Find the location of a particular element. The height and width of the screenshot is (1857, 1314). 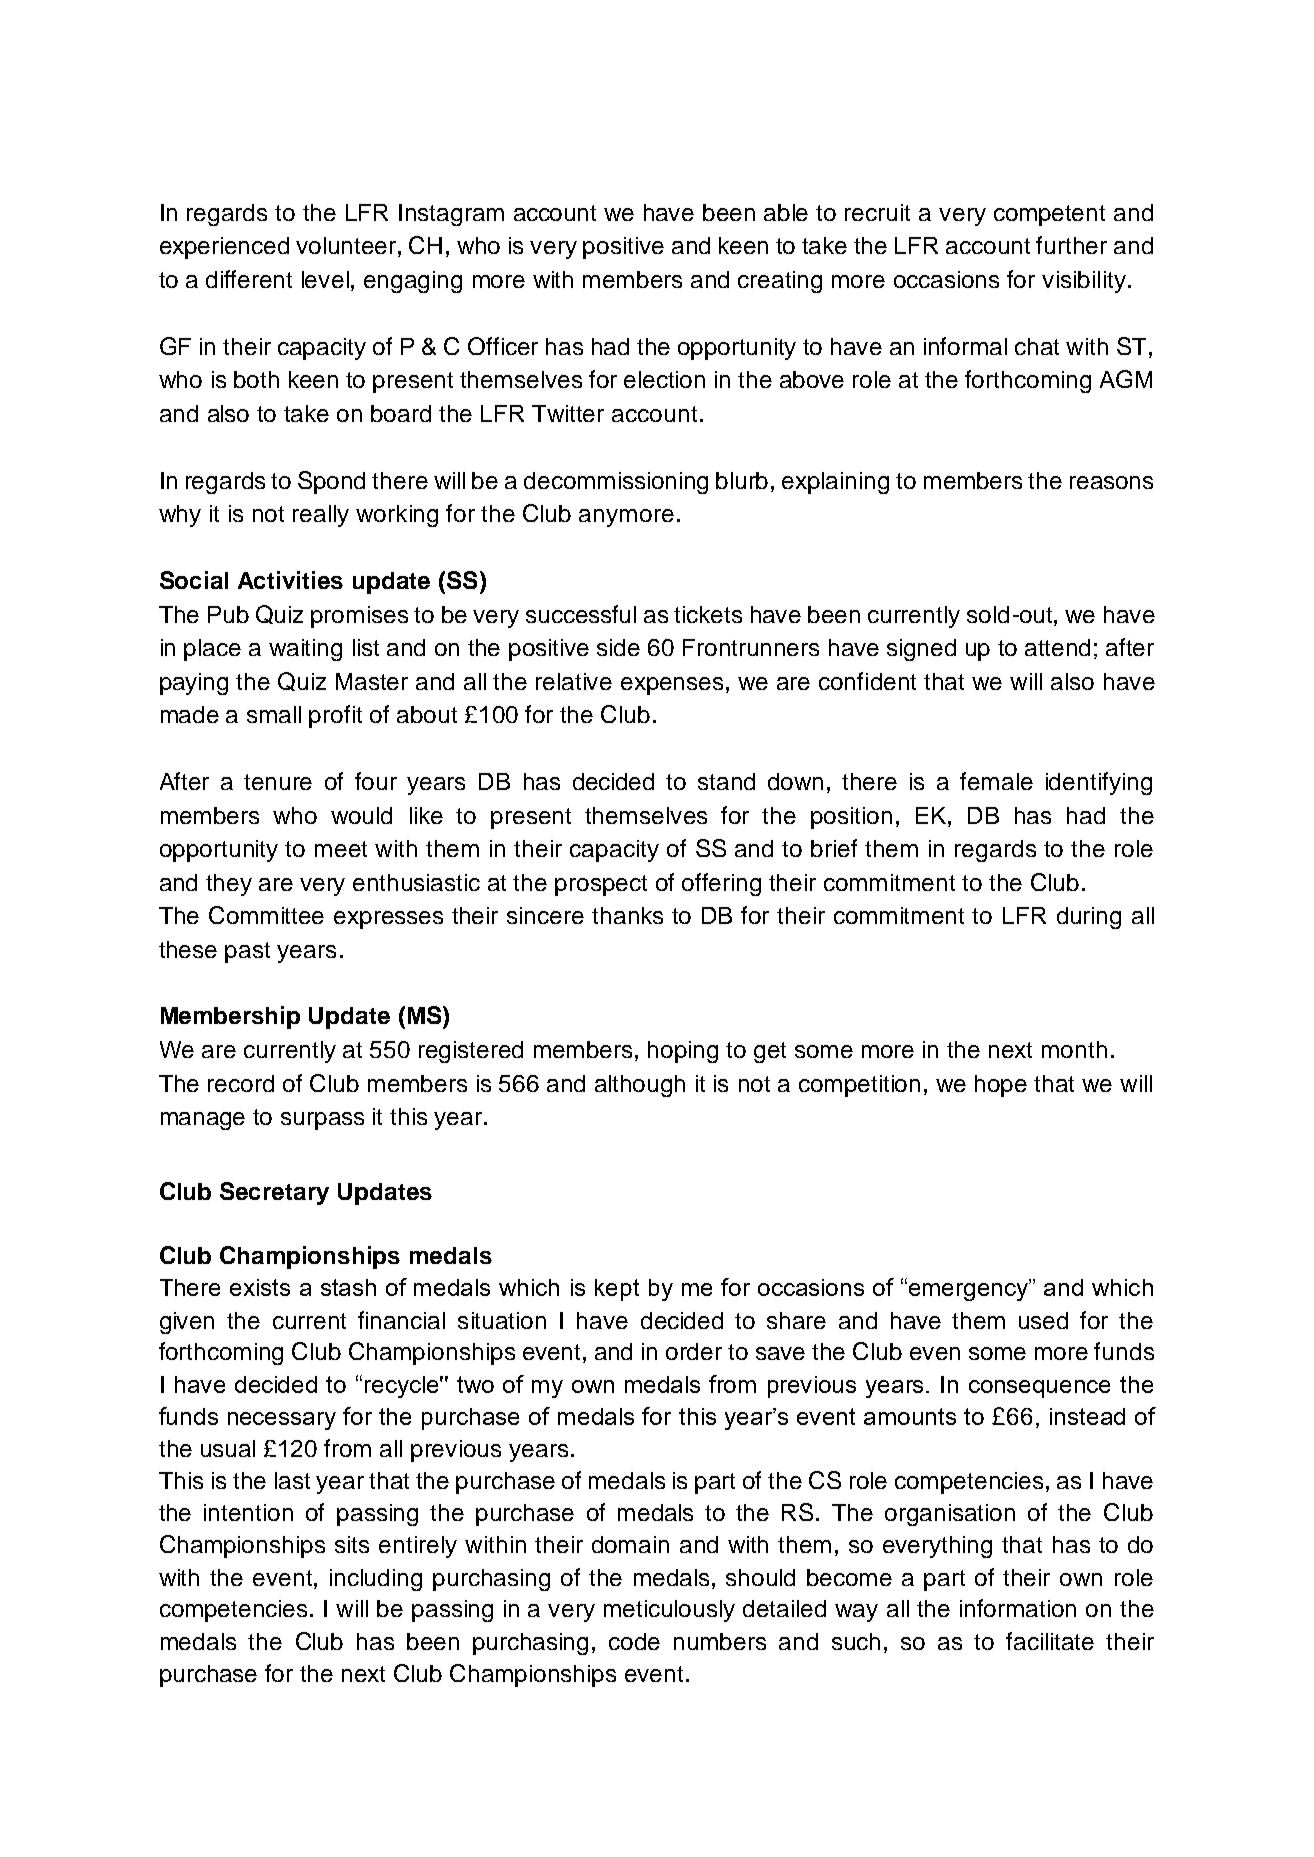

including is located at coordinates (376, 1580).
